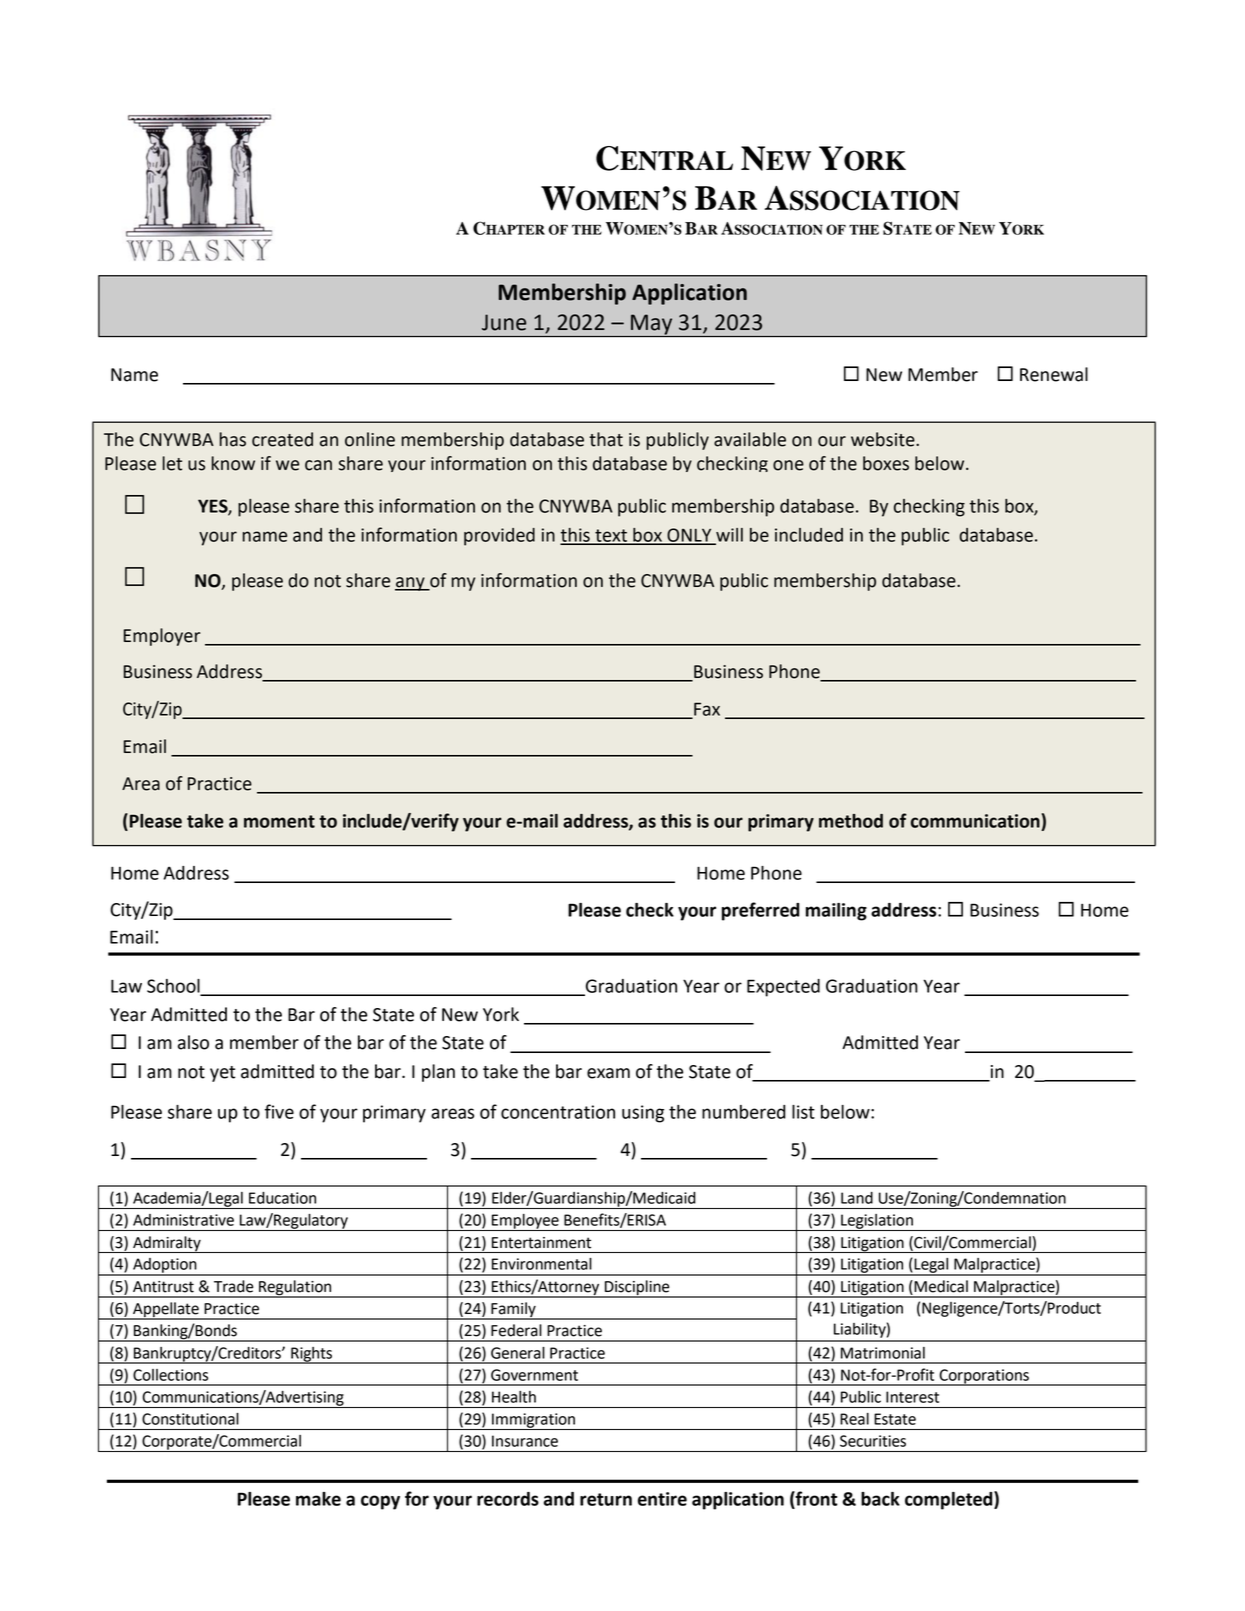 Image resolution: width=1245 pixels, height=1611 pixels. What do you see at coordinates (279, 821) in the screenshot?
I see `moment` at bounding box center [279, 821].
